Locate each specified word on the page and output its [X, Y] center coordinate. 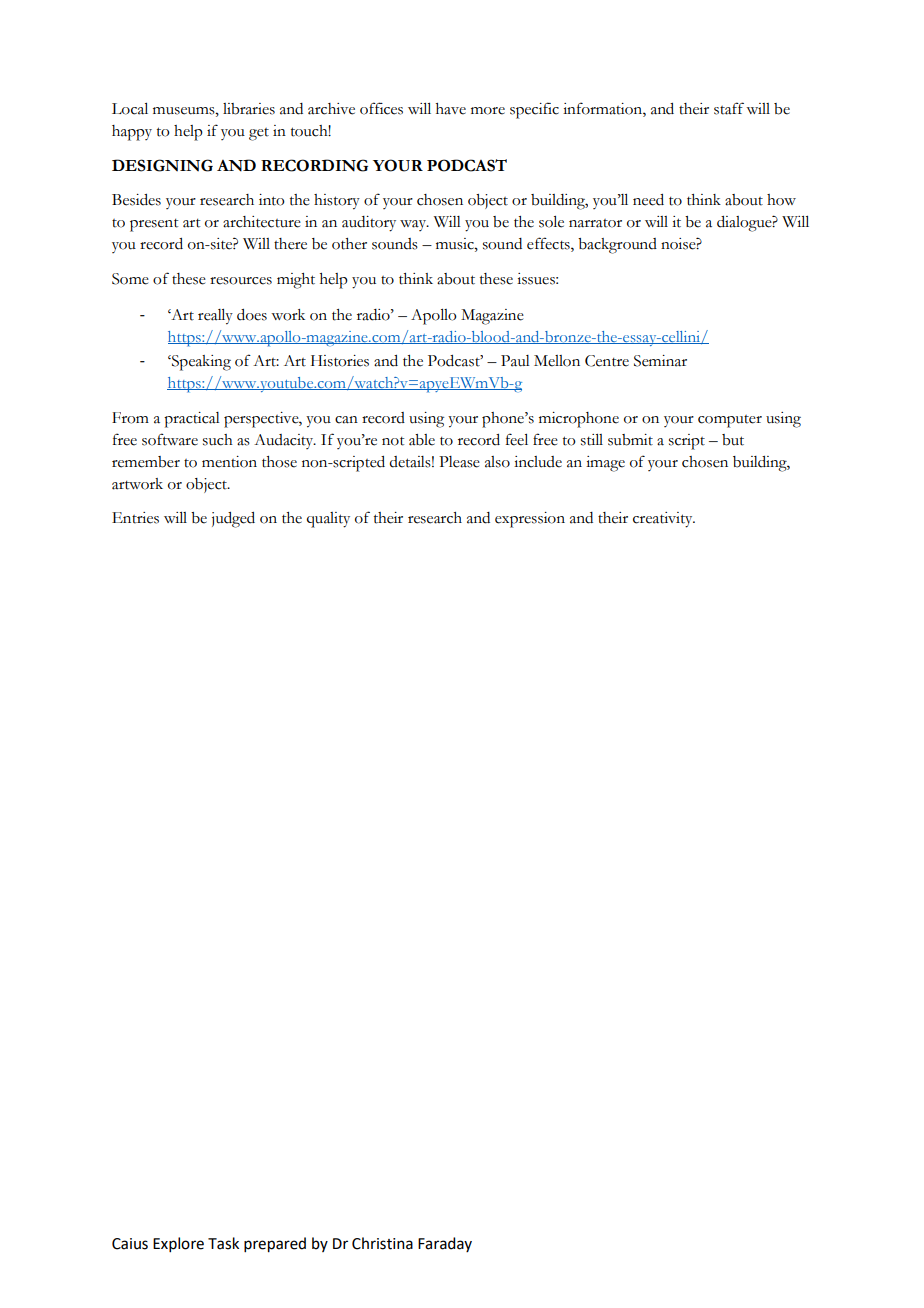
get [259, 134]
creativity [664, 520]
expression [530, 520]
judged [233, 520]
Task [223, 1243]
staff [729, 108]
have [451, 109]
